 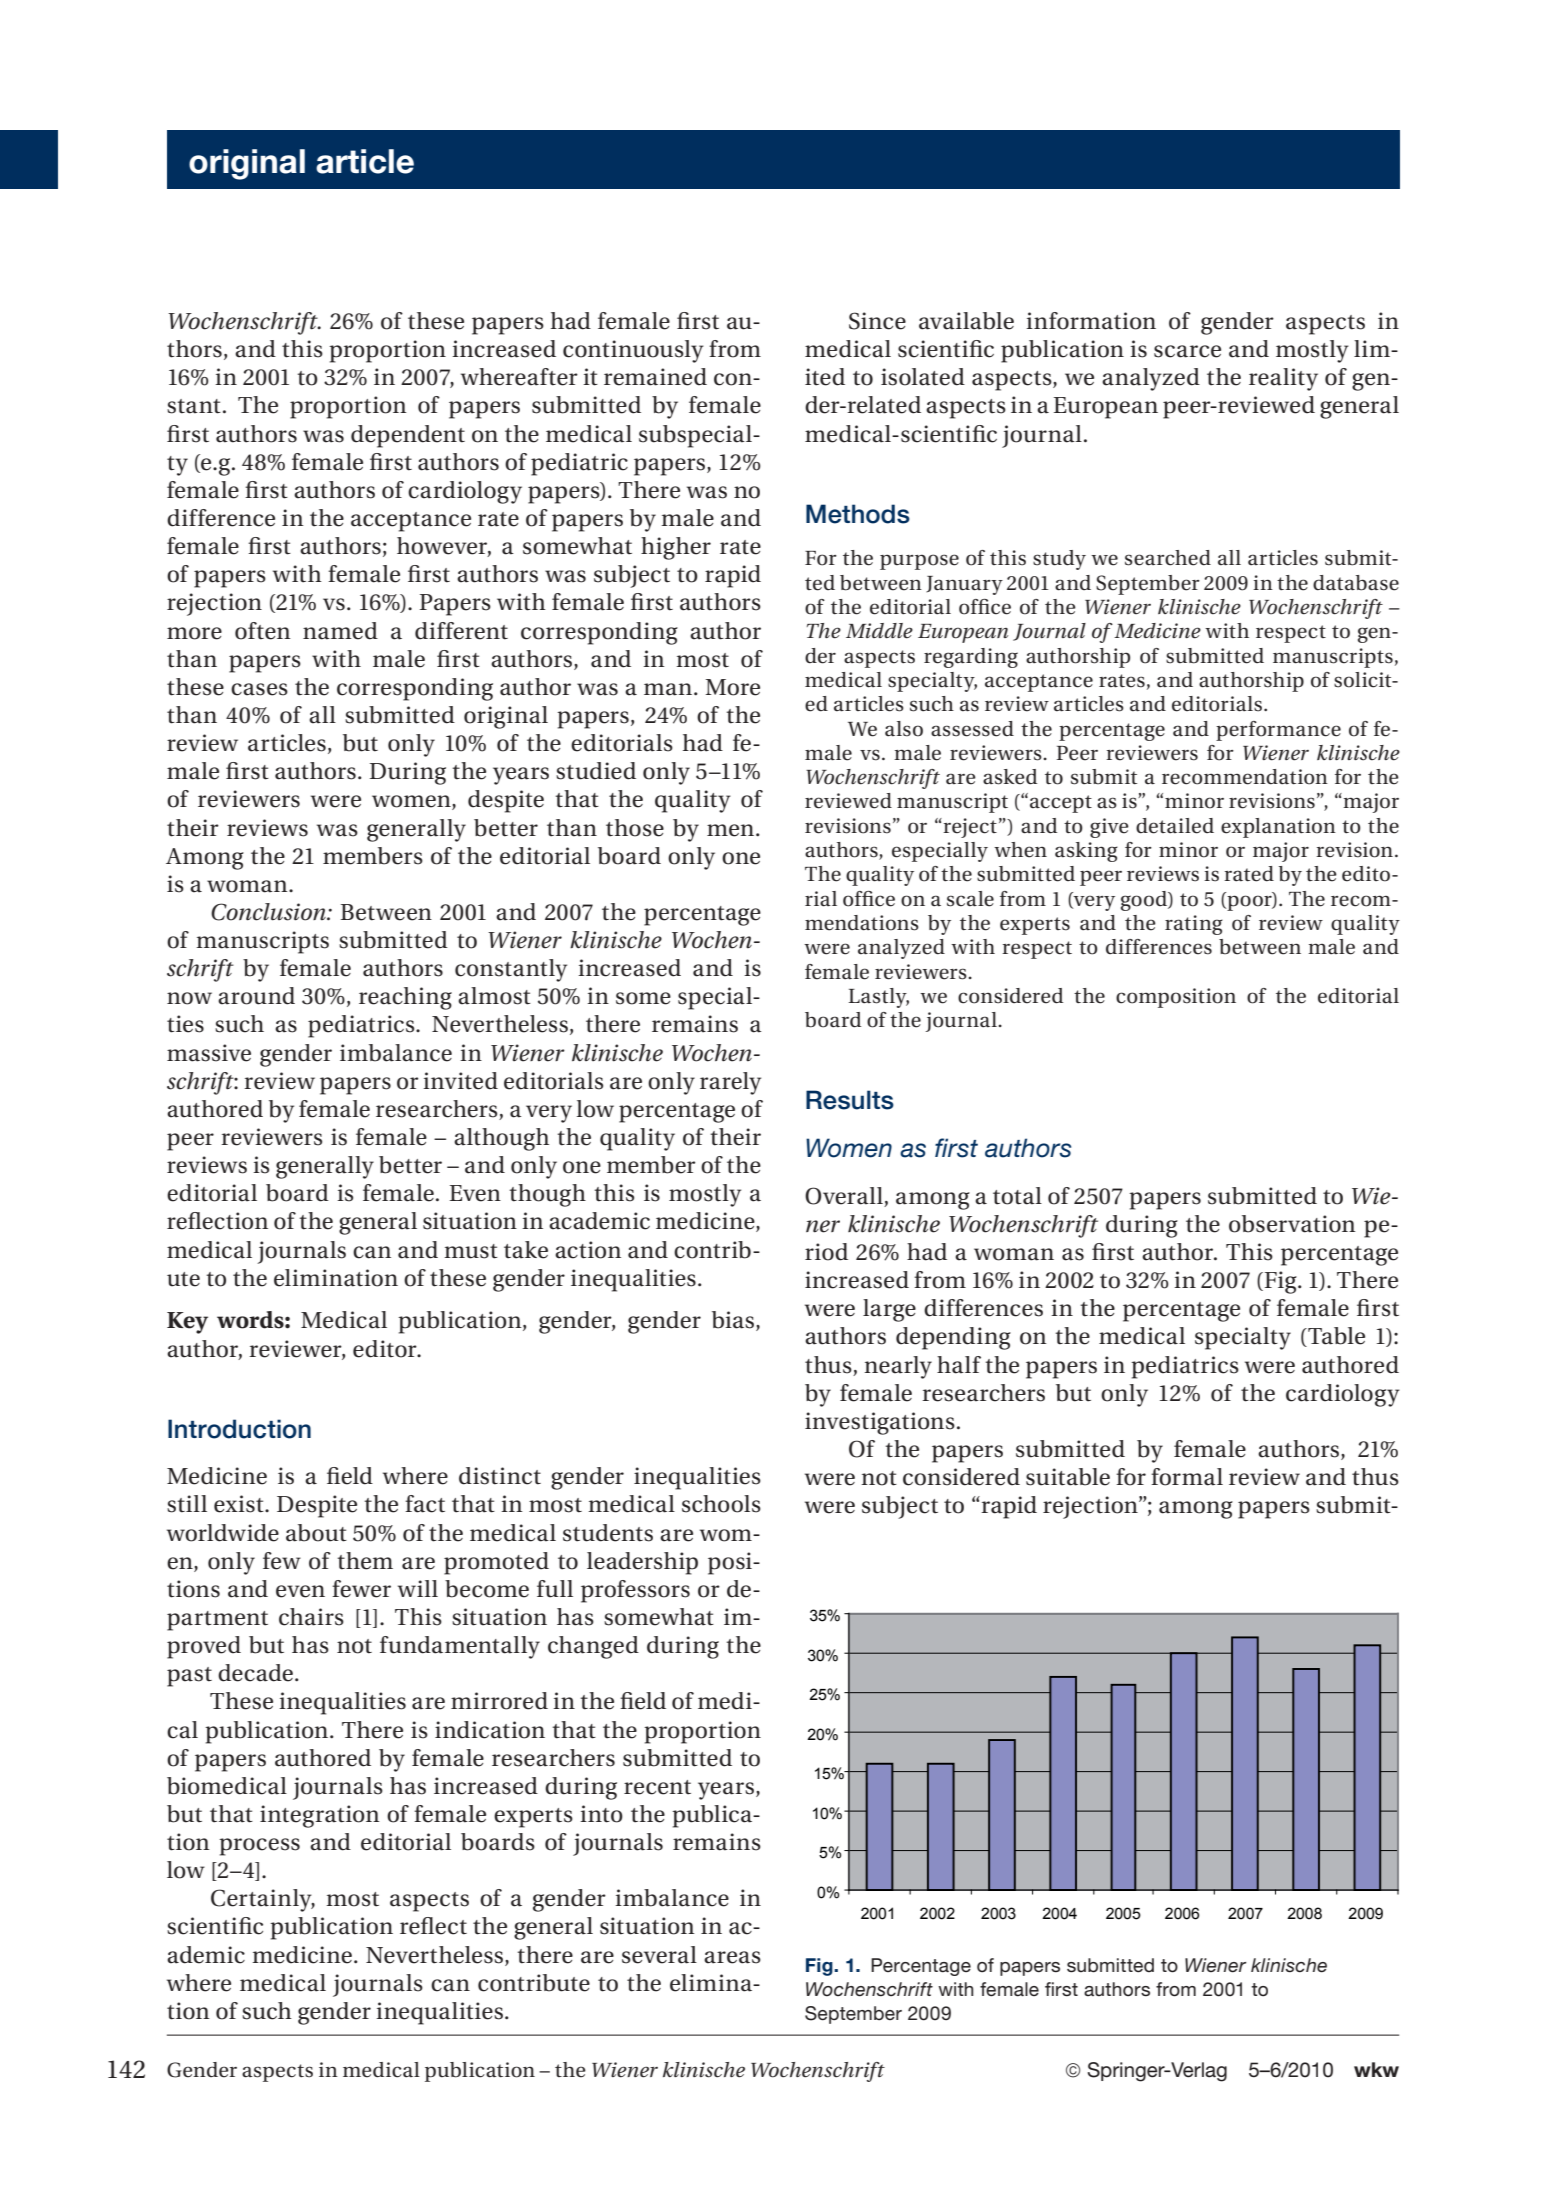 What do you see at coordinates (209, 1053) in the image?
I see `massive` at bounding box center [209, 1053].
